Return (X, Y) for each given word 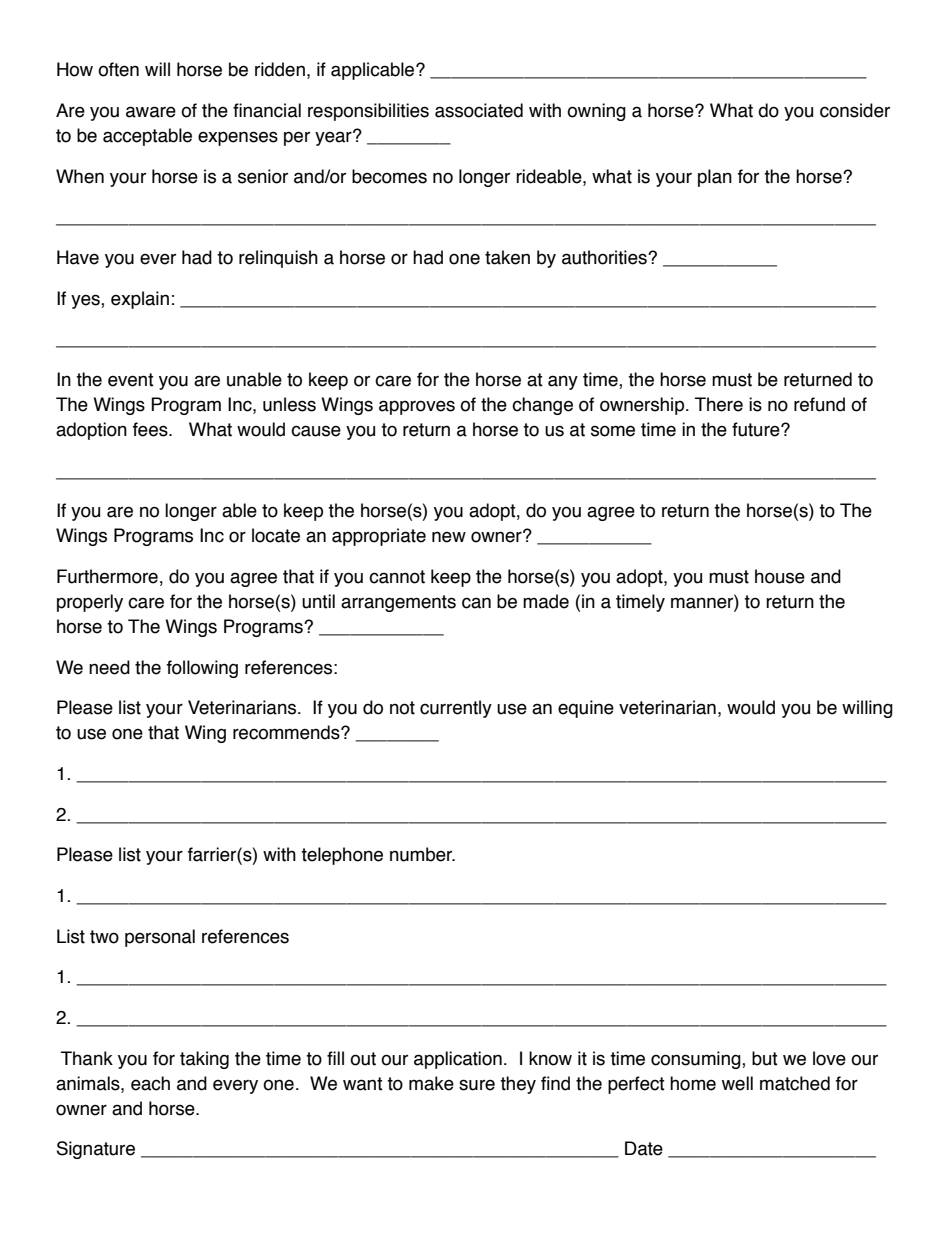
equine (586, 709)
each (150, 1083)
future (757, 429)
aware (151, 112)
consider (855, 110)
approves (417, 407)
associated (479, 110)
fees (151, 429)
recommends (287, 732)
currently (456, 709)
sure (477, 1085)
